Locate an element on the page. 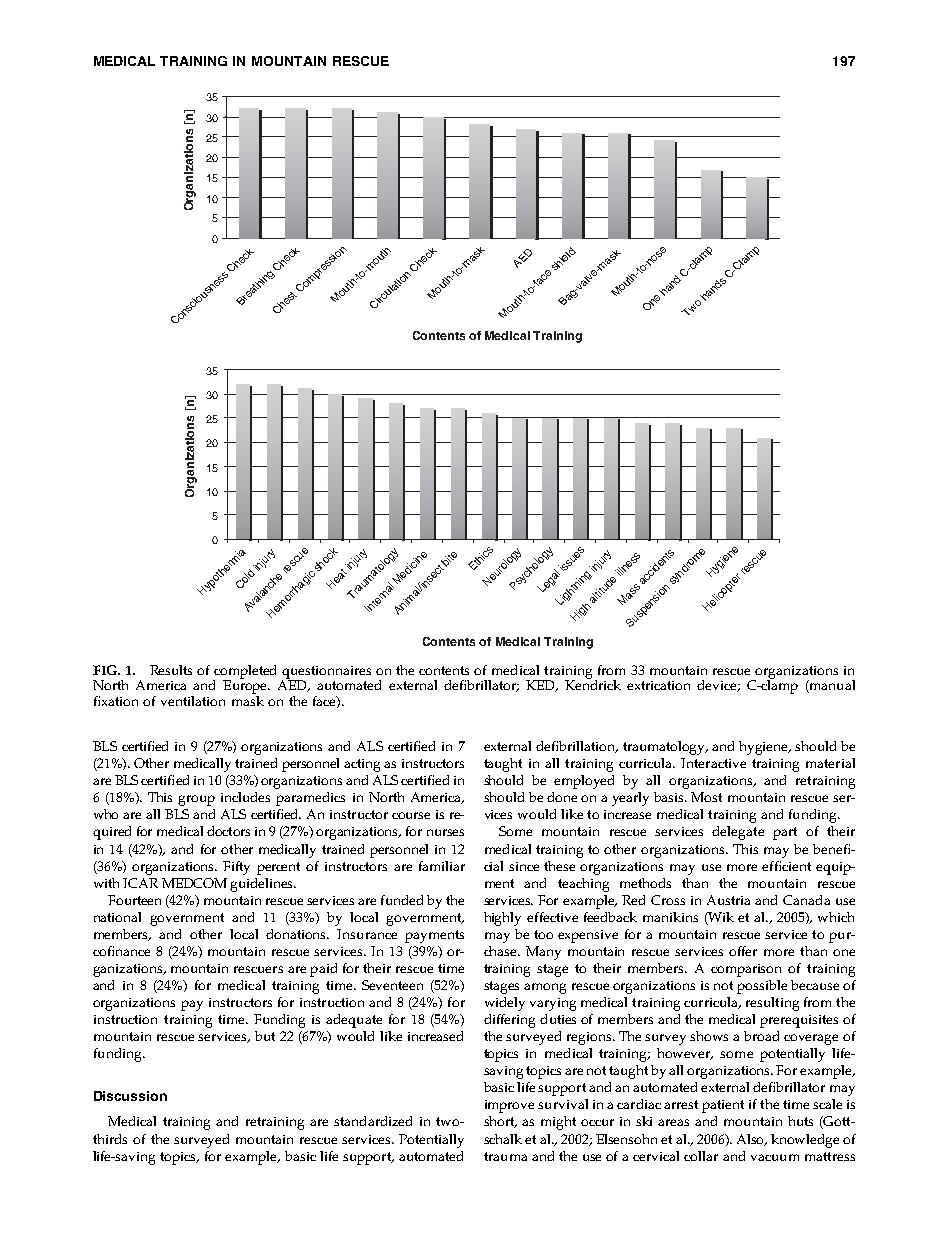  Discussion is located at coordinates (130, 1096).
